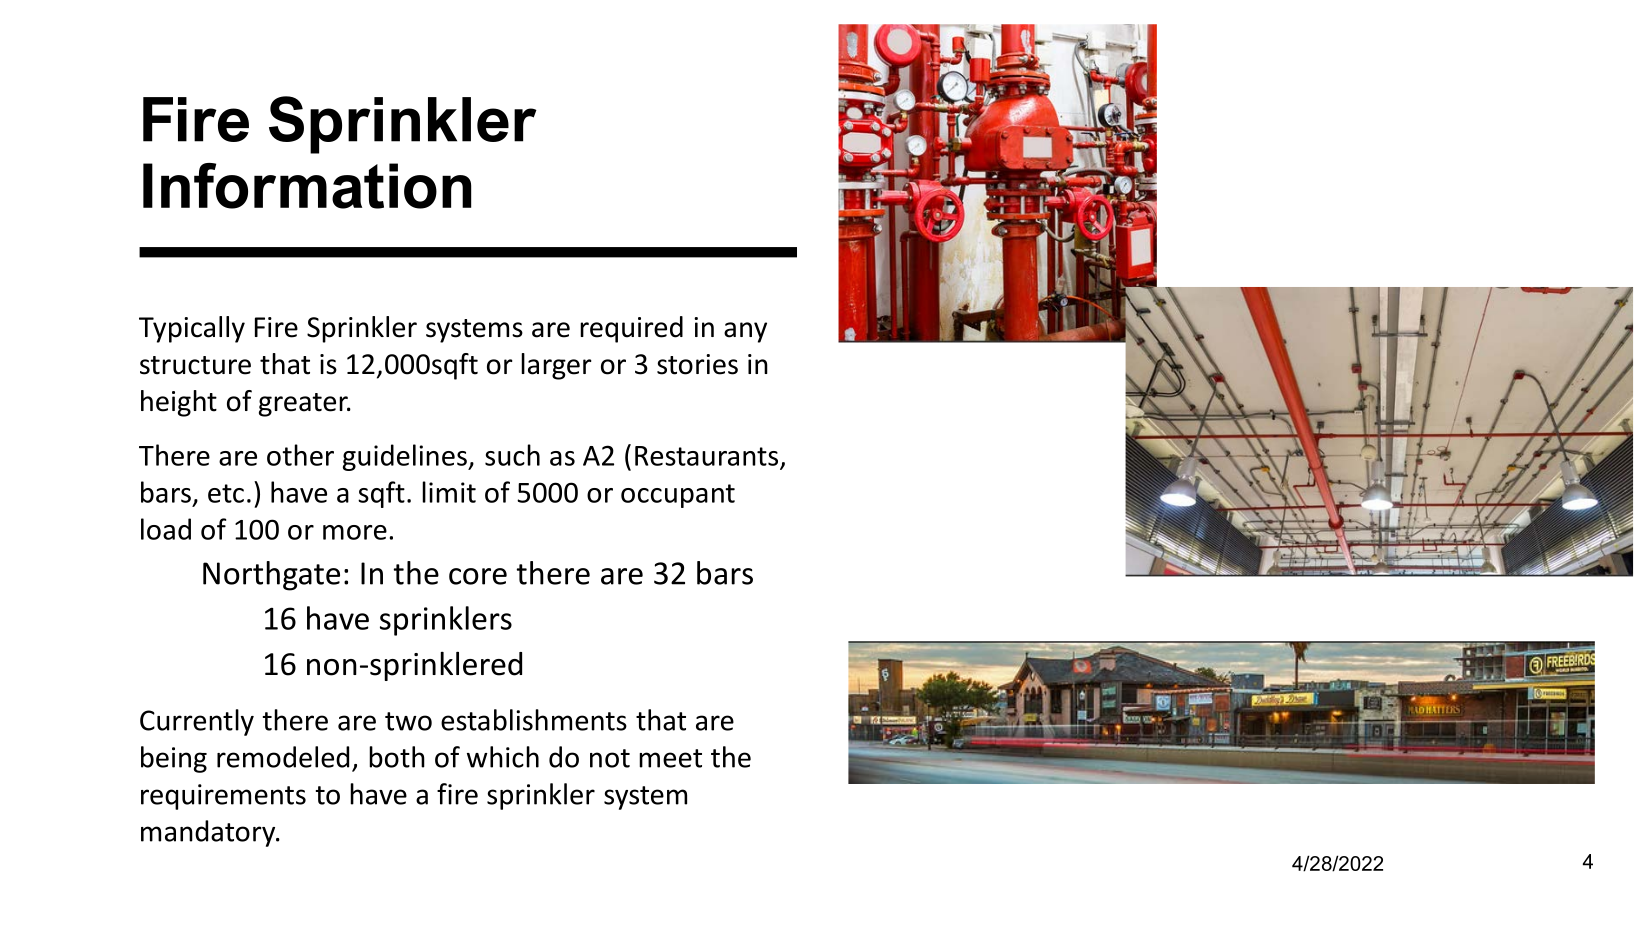 This image has height=925, width=1645. What do you see at coordinates (631, 329) in the image?
I see `required` at bounding box center [631, 329].
